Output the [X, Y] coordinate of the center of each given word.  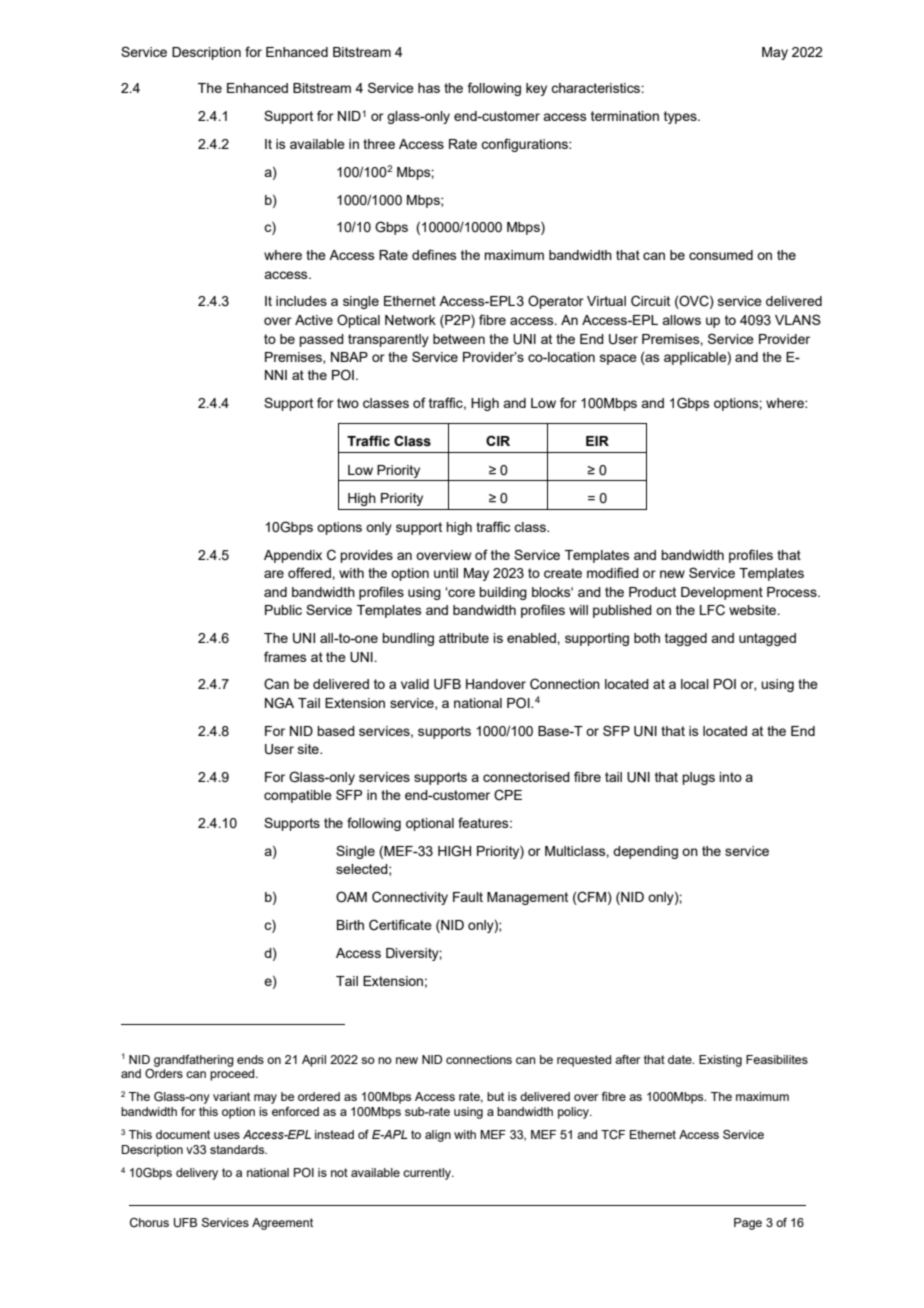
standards [238, 1149]
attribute [464, 638]
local [695, 684]
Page [748, 1224]
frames [285, 656]
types [681, 117]
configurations [525, 145]
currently [428, 1174]
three [379, 144]
